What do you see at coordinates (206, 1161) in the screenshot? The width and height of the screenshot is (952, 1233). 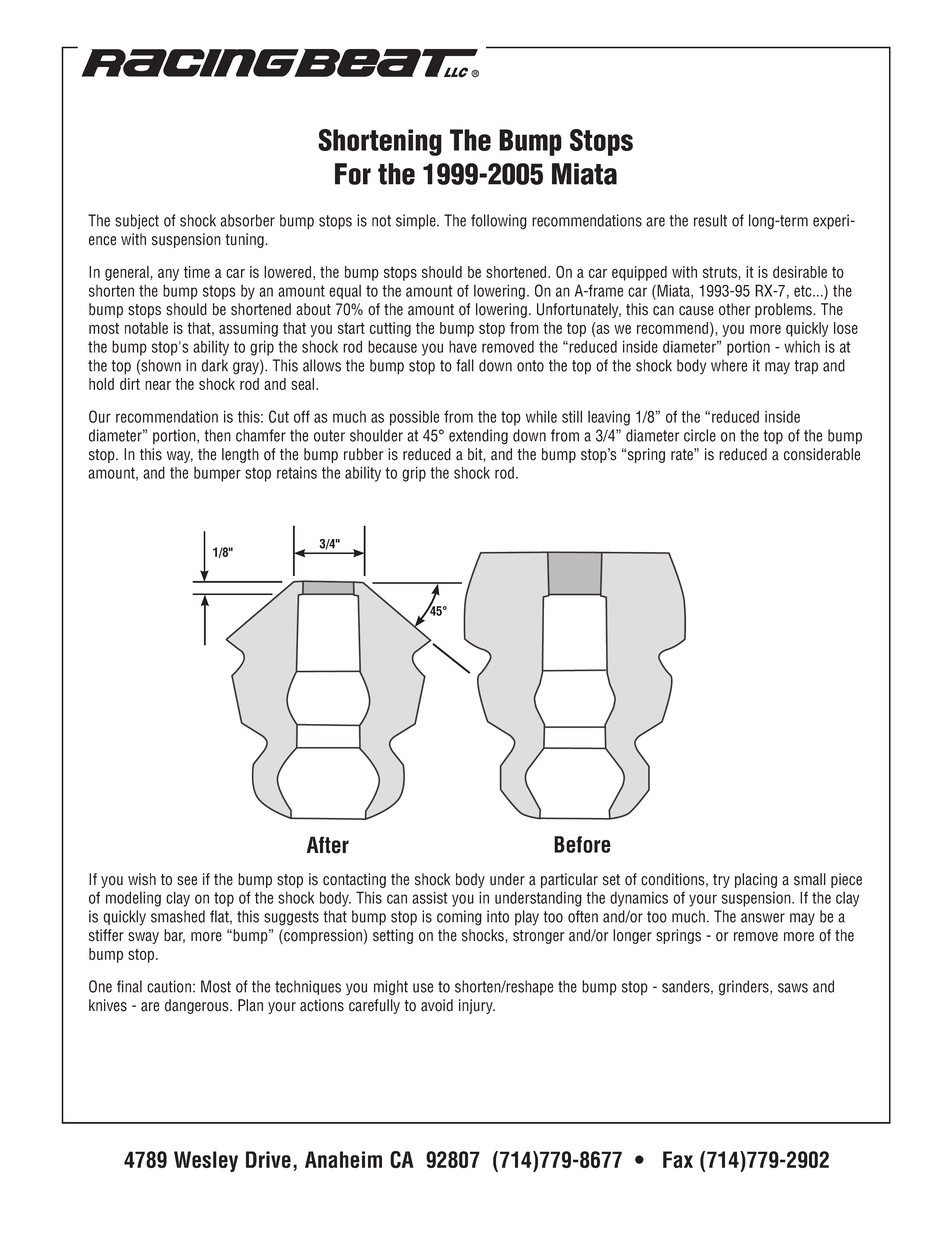 I see `Wesley` at bounding box center [206, 1161].
